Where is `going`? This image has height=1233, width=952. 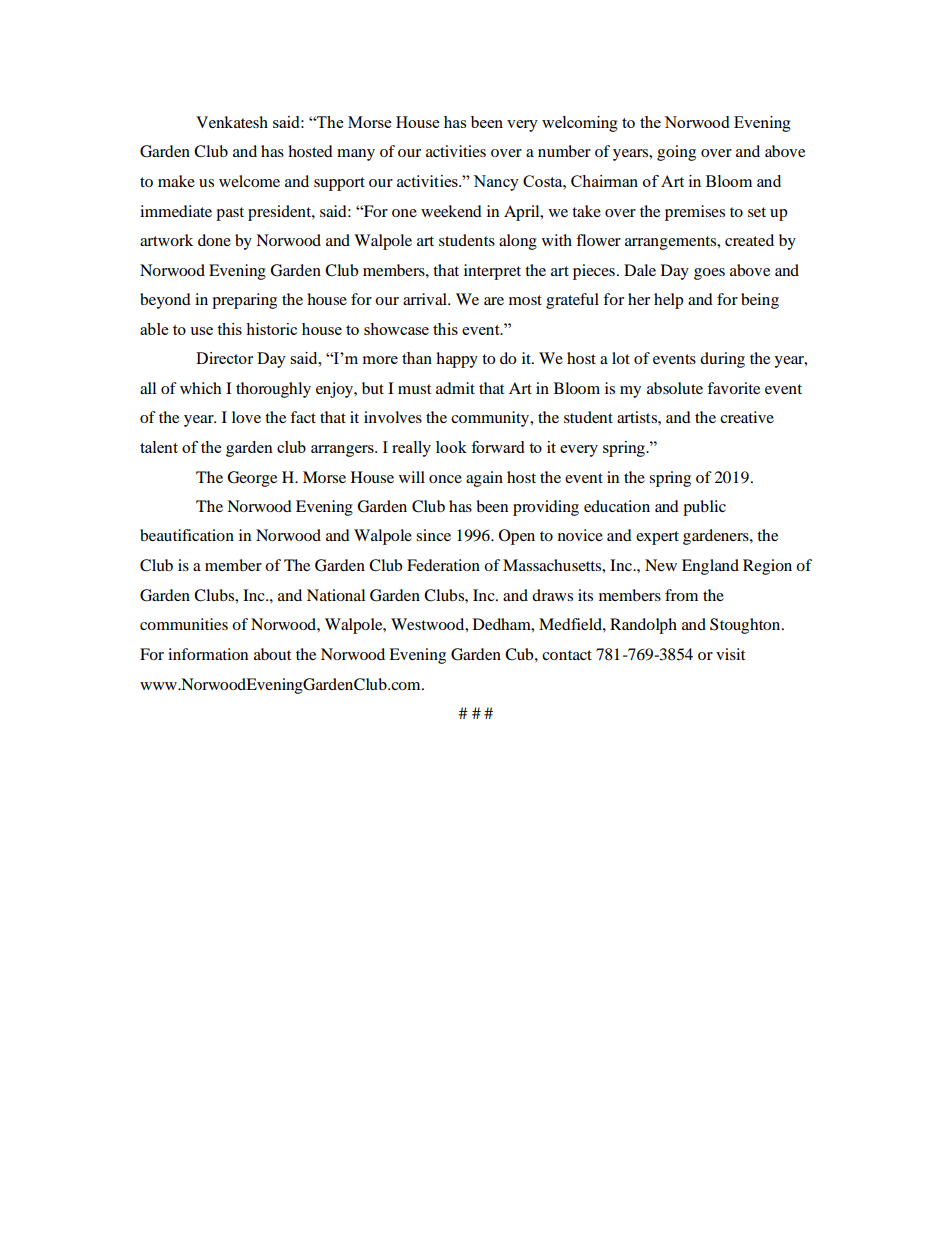
going is located at coordinates (676, 153).
